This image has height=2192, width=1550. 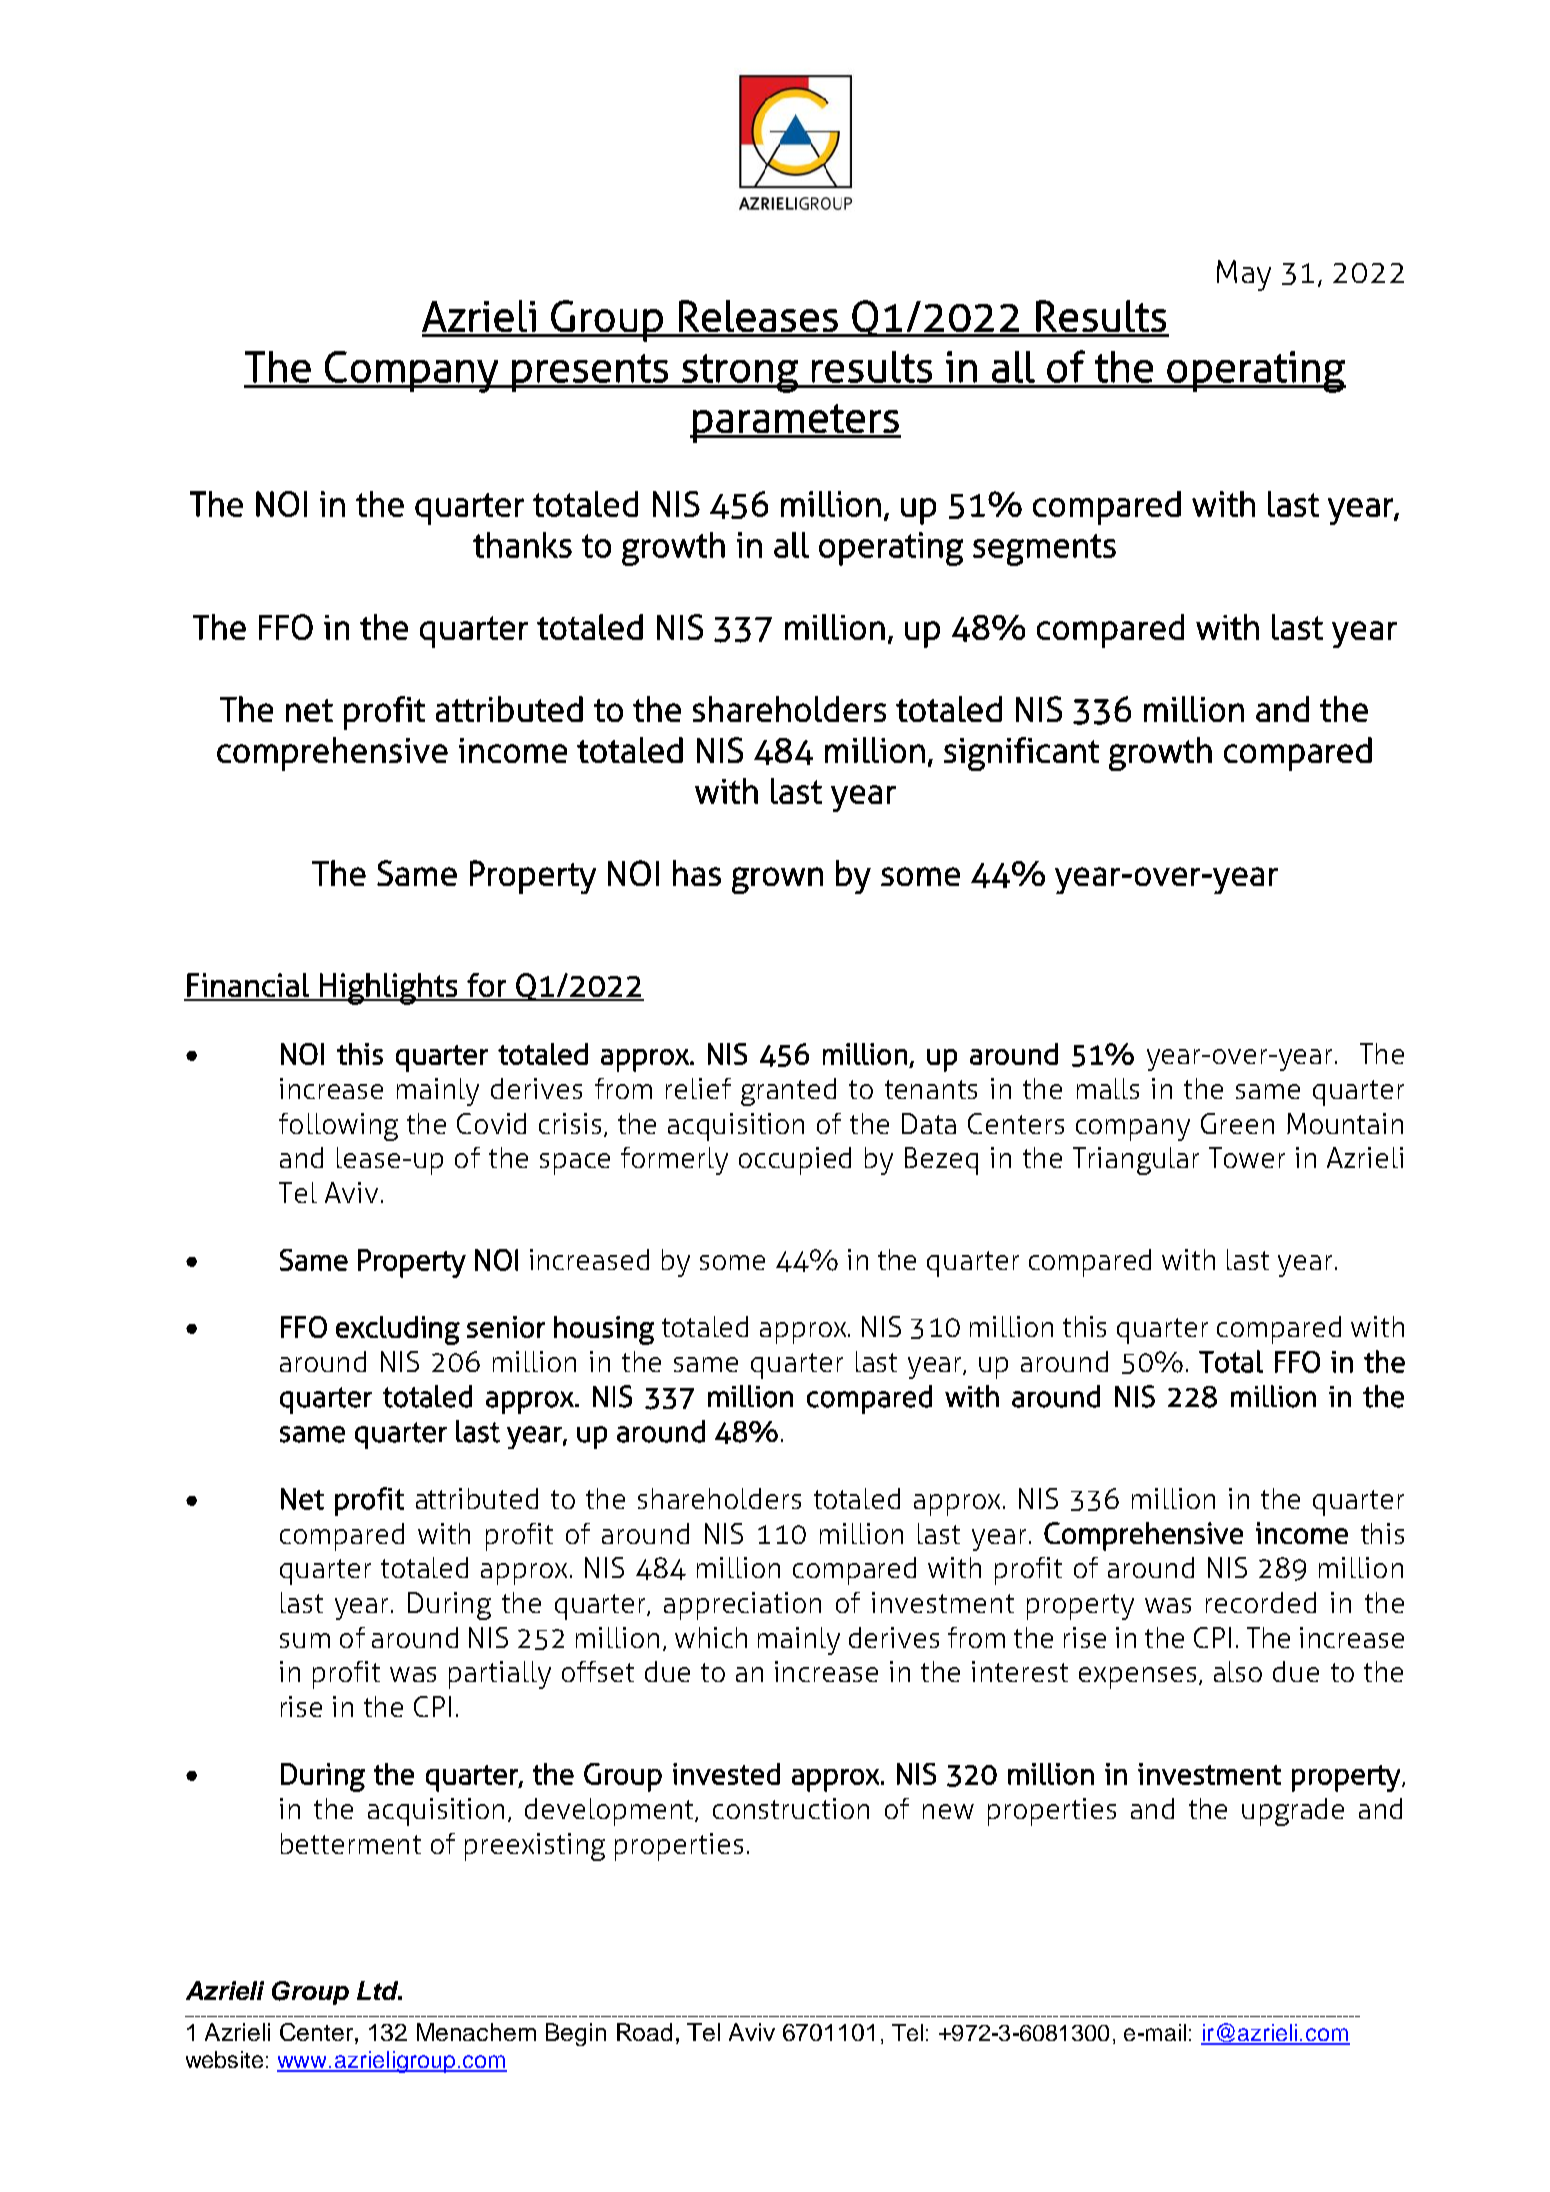 I want to click on upgrade, so click(x=1293, y=1812).
